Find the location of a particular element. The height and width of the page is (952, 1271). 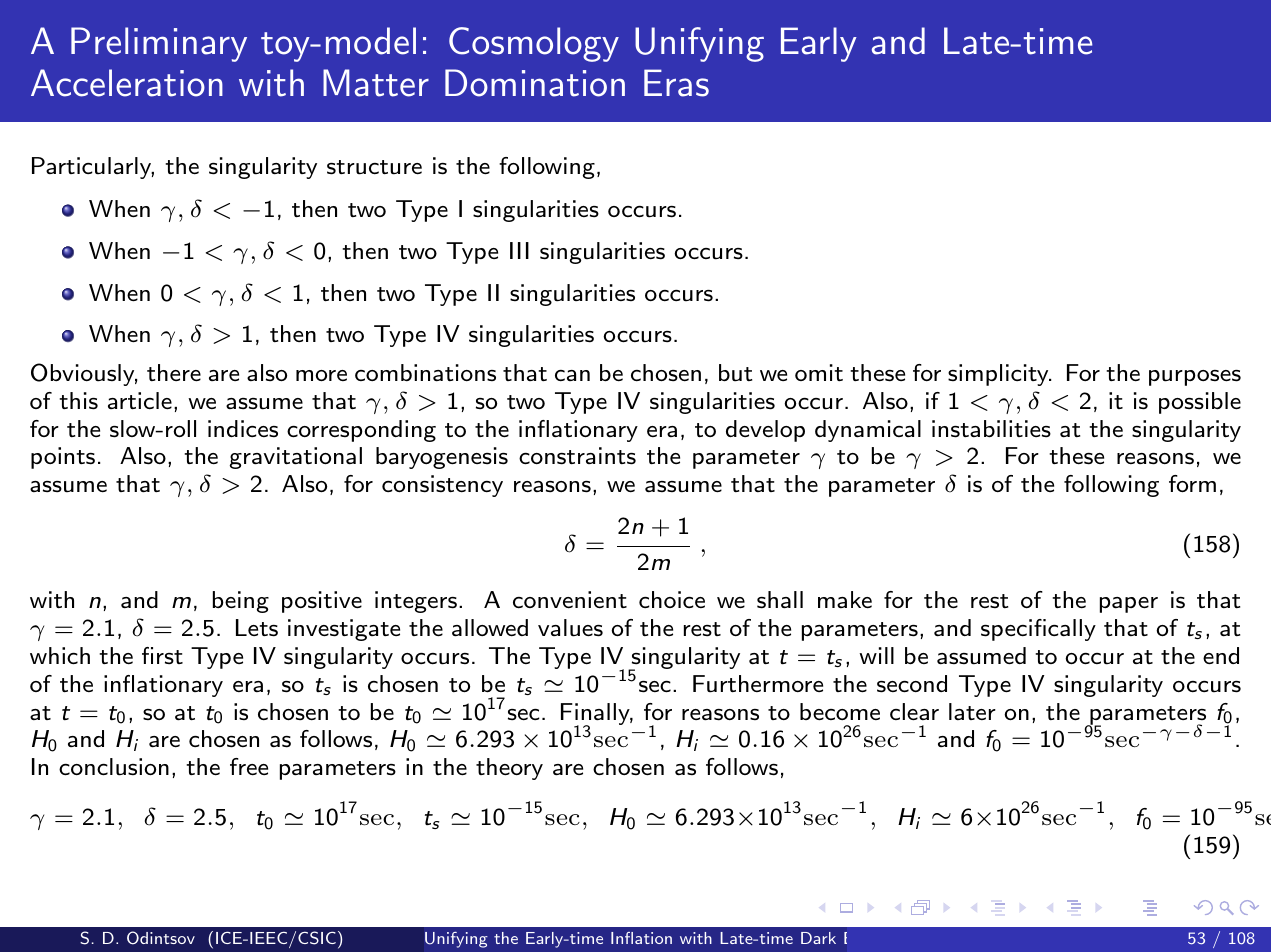

specifically is located at coordinates (1038, 630).
